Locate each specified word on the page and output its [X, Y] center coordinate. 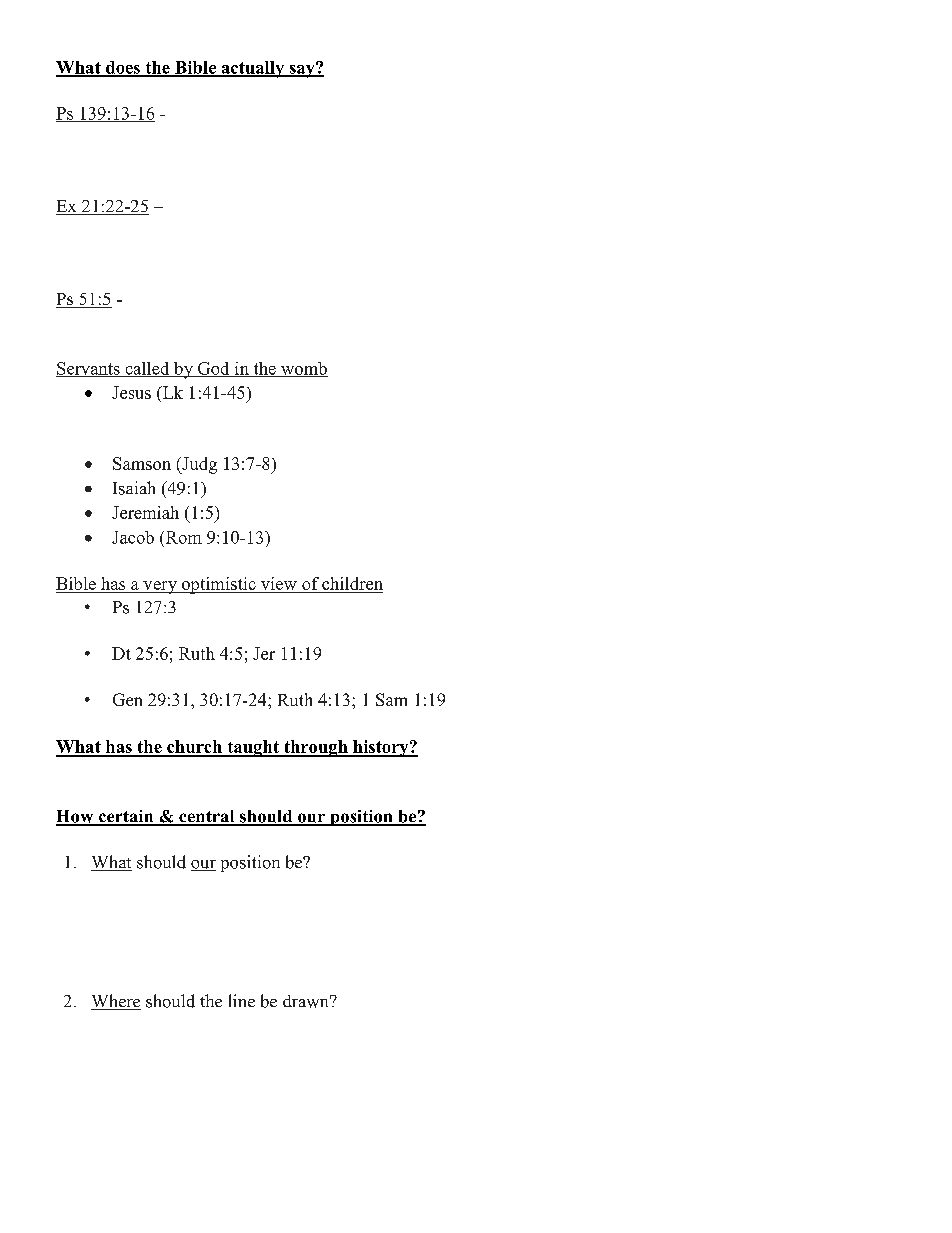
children [352, 583]
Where [116, 1002]
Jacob [133, 537]
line [242, 1000]
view [279, 583]
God [213, 369]
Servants [89, 369]
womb [303, 369]
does [123, 68]
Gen [127, 699]
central [207, 817]
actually [253, 69]
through [316, 748]
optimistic [218, 585]
